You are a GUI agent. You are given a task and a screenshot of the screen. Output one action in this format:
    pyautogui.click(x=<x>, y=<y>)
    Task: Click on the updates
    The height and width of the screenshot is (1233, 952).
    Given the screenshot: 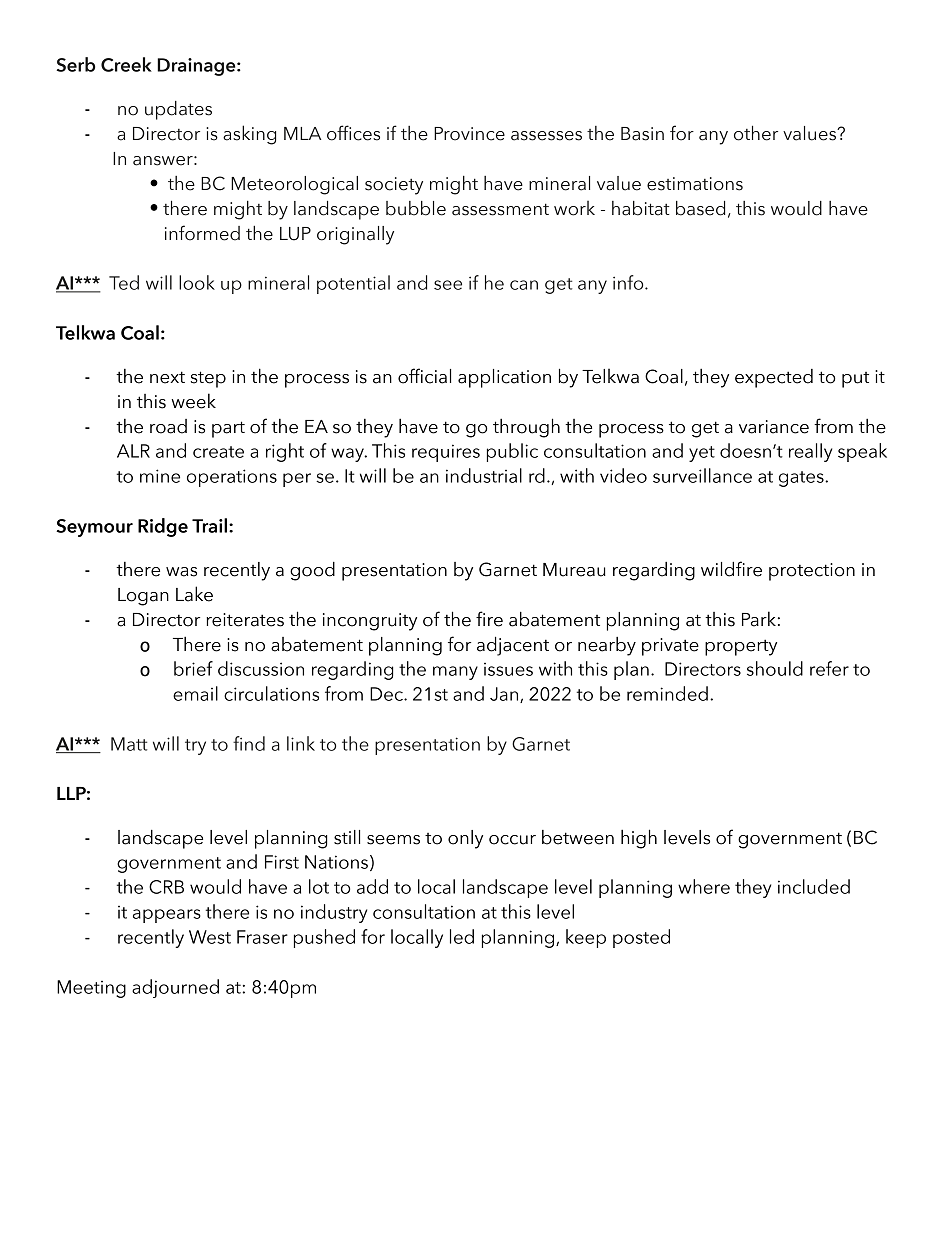 What is the action you would take?
    pyautogui.click(x=178, y=110)
